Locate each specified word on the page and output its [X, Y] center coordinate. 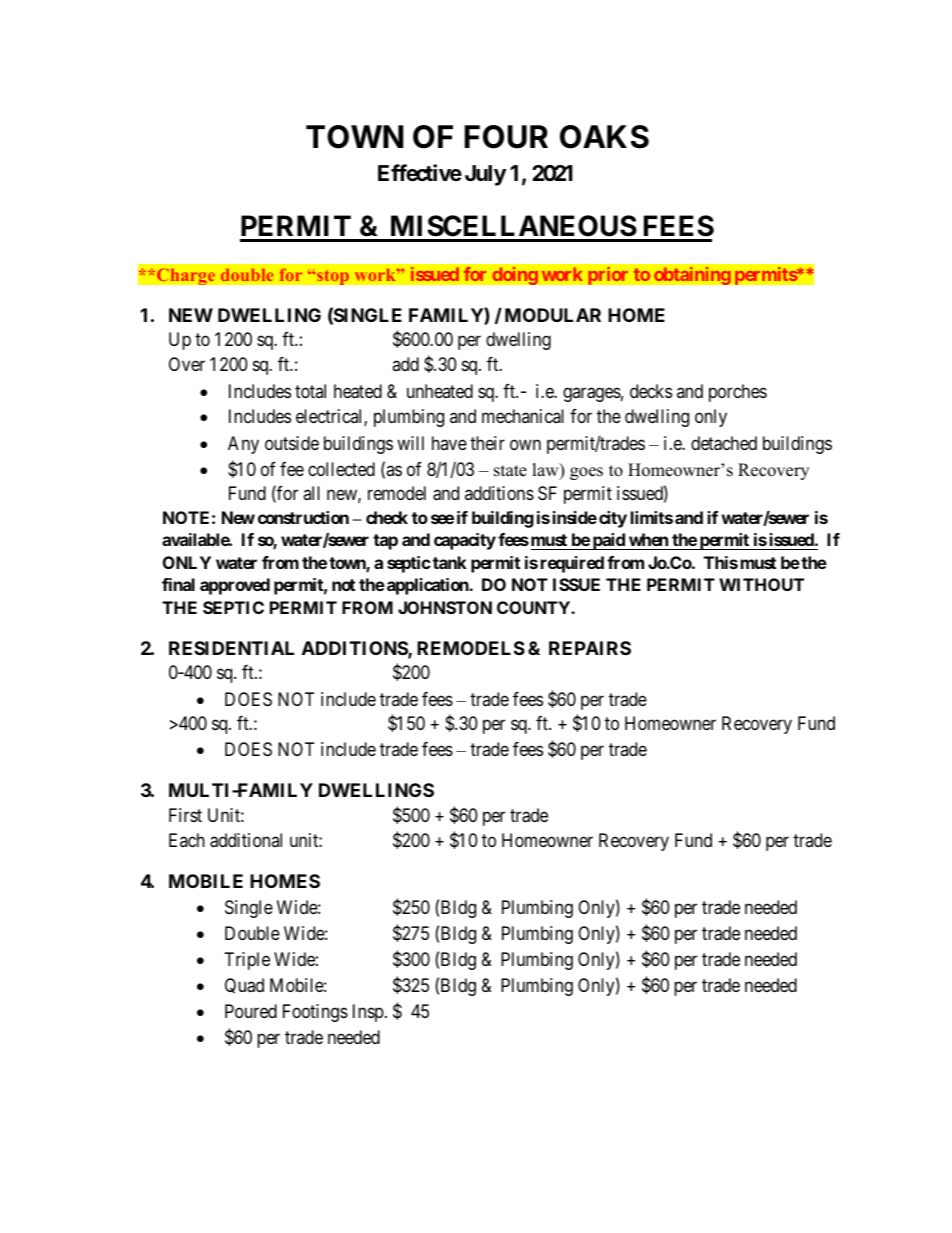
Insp [368, 1013]
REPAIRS [590, 648]
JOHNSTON [445, 607]
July [485, 175]
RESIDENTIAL [231, 648]
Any [243, 445]
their [487, 443]
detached [724, 443]
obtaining [692, 275]
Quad [244, 986]
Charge [185, 276]
